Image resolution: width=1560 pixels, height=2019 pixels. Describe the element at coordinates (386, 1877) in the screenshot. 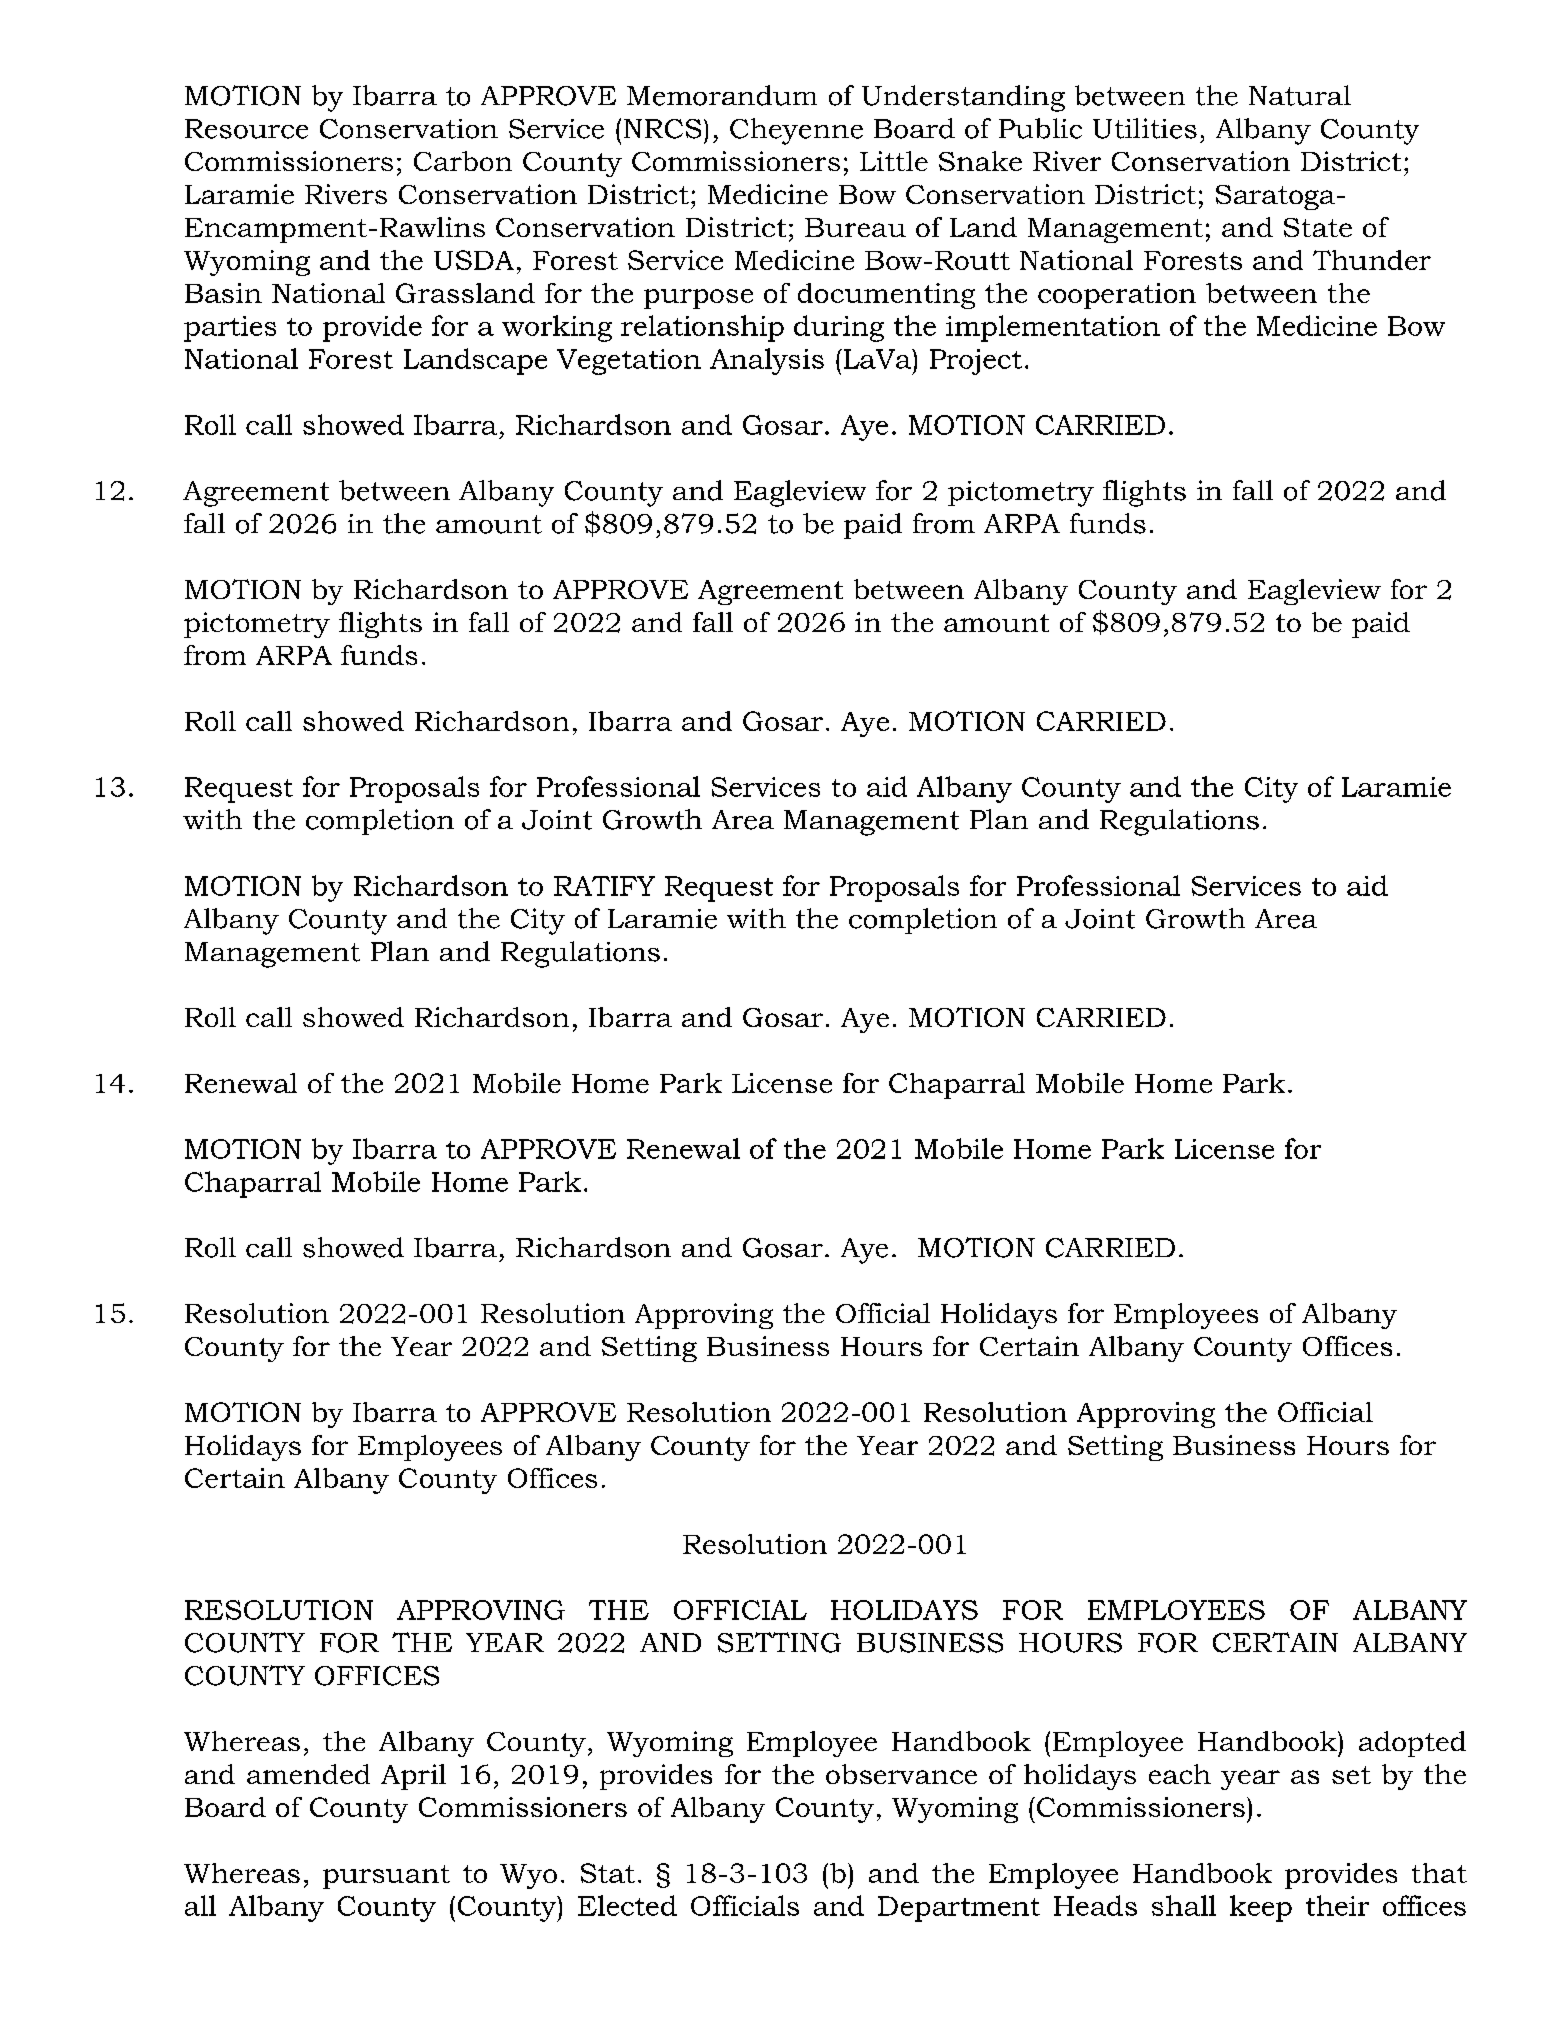

I see `pursuant` at that location.
